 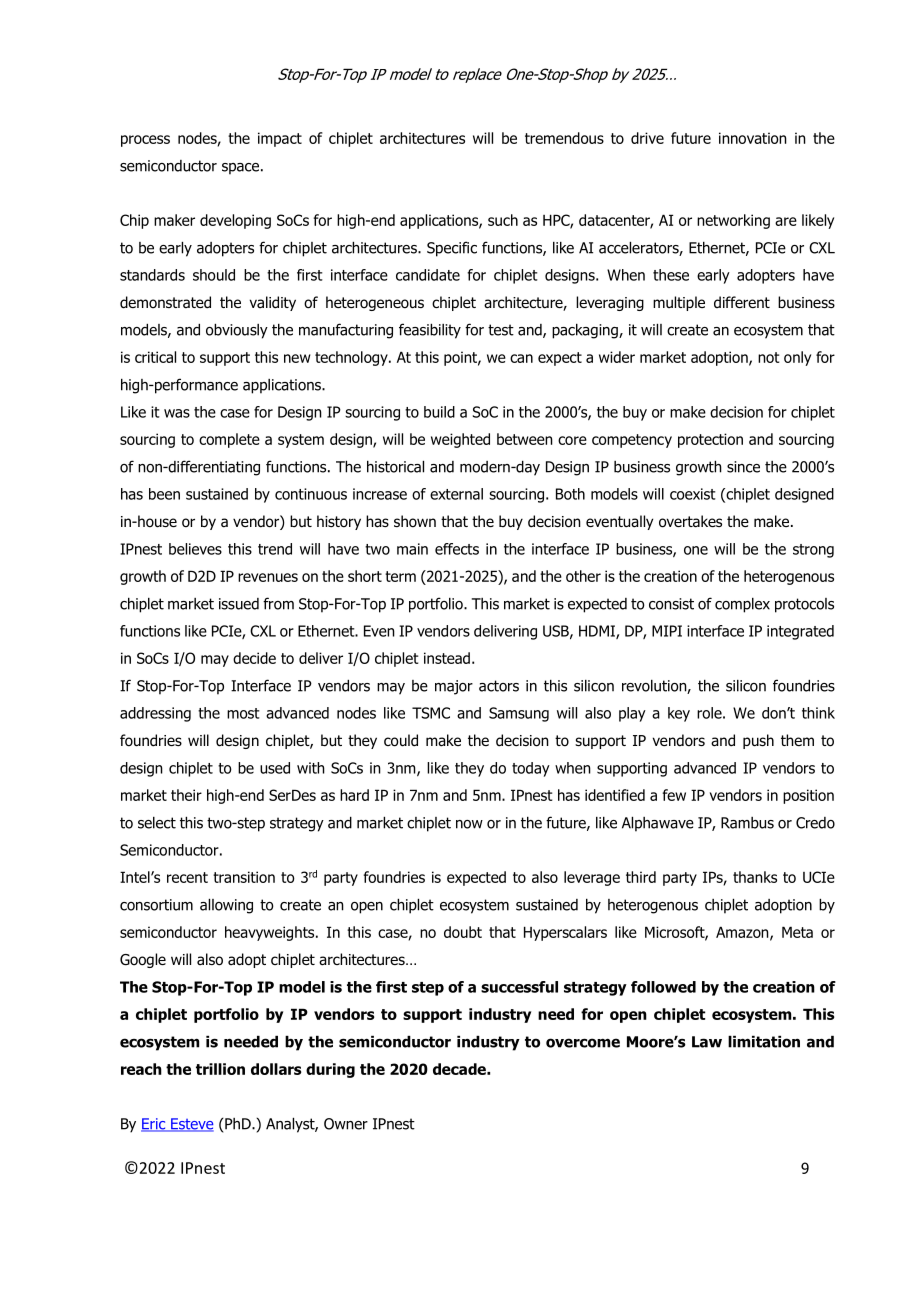 I want to click on instead, so click(x=447, y=658).
